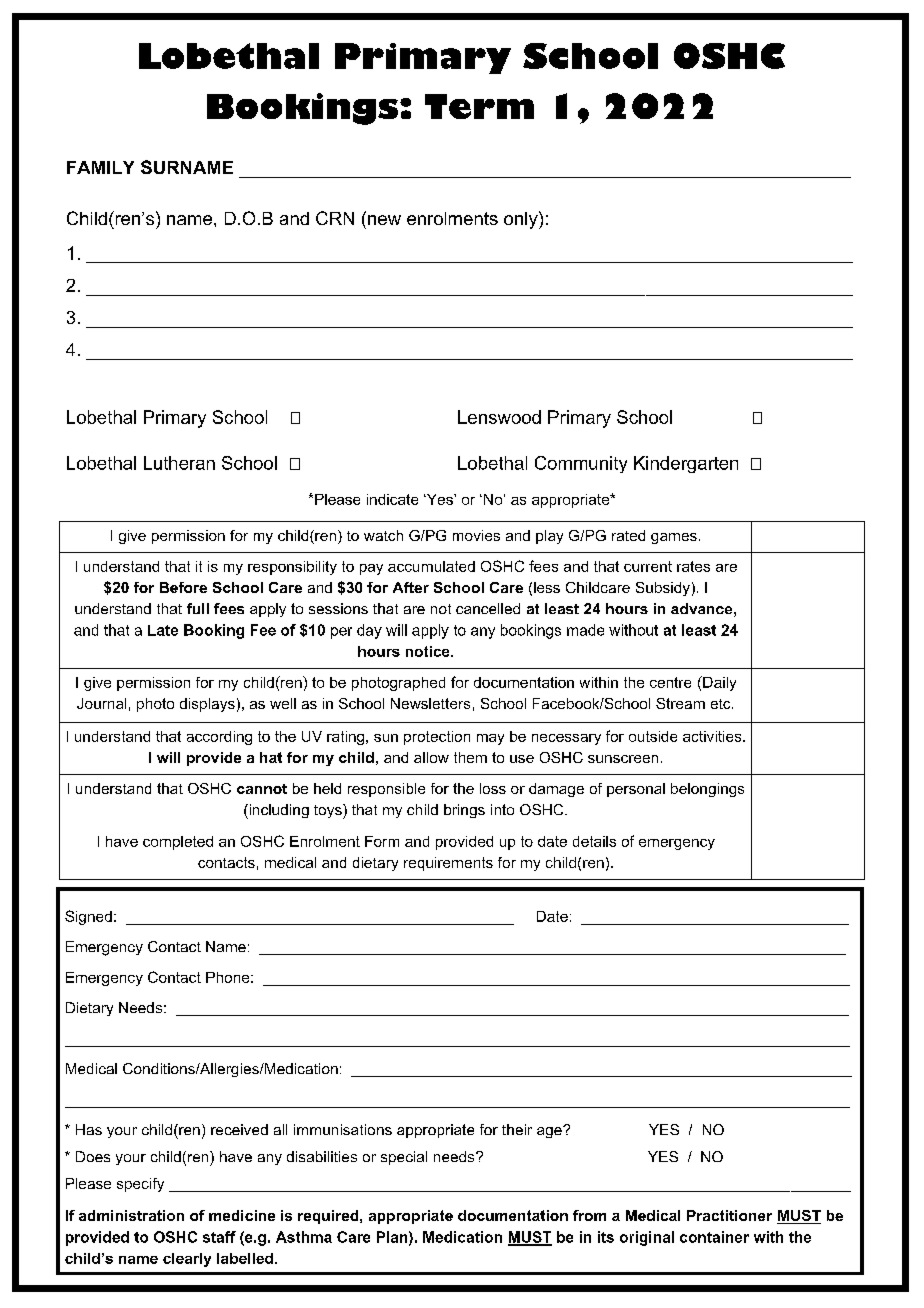  What do you see at coordinates (131, 1215) in the document?
I see `administration` at bounding box center [131, 1215].
